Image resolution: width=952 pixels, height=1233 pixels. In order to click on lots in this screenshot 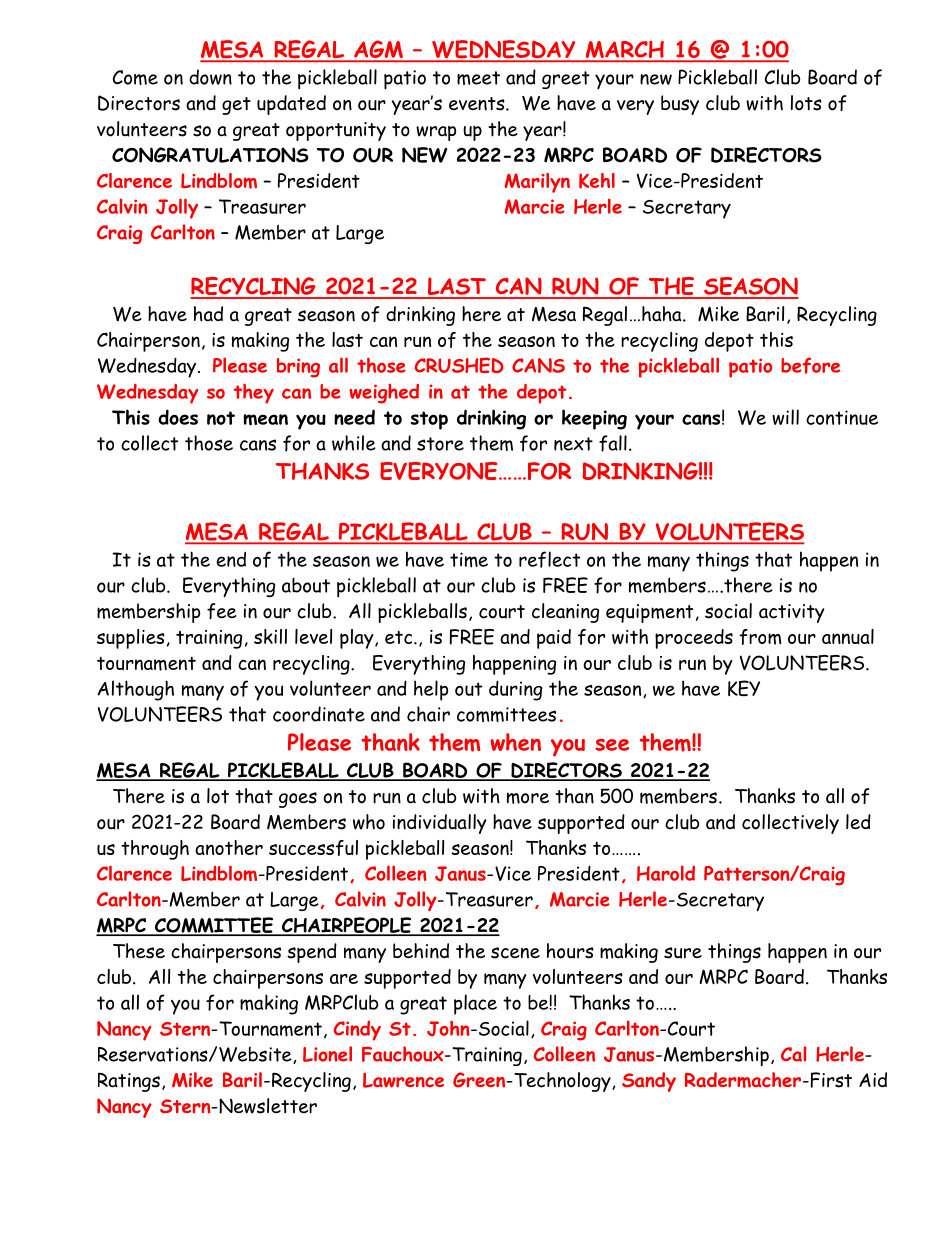, I will do `click(806, 103)`.
